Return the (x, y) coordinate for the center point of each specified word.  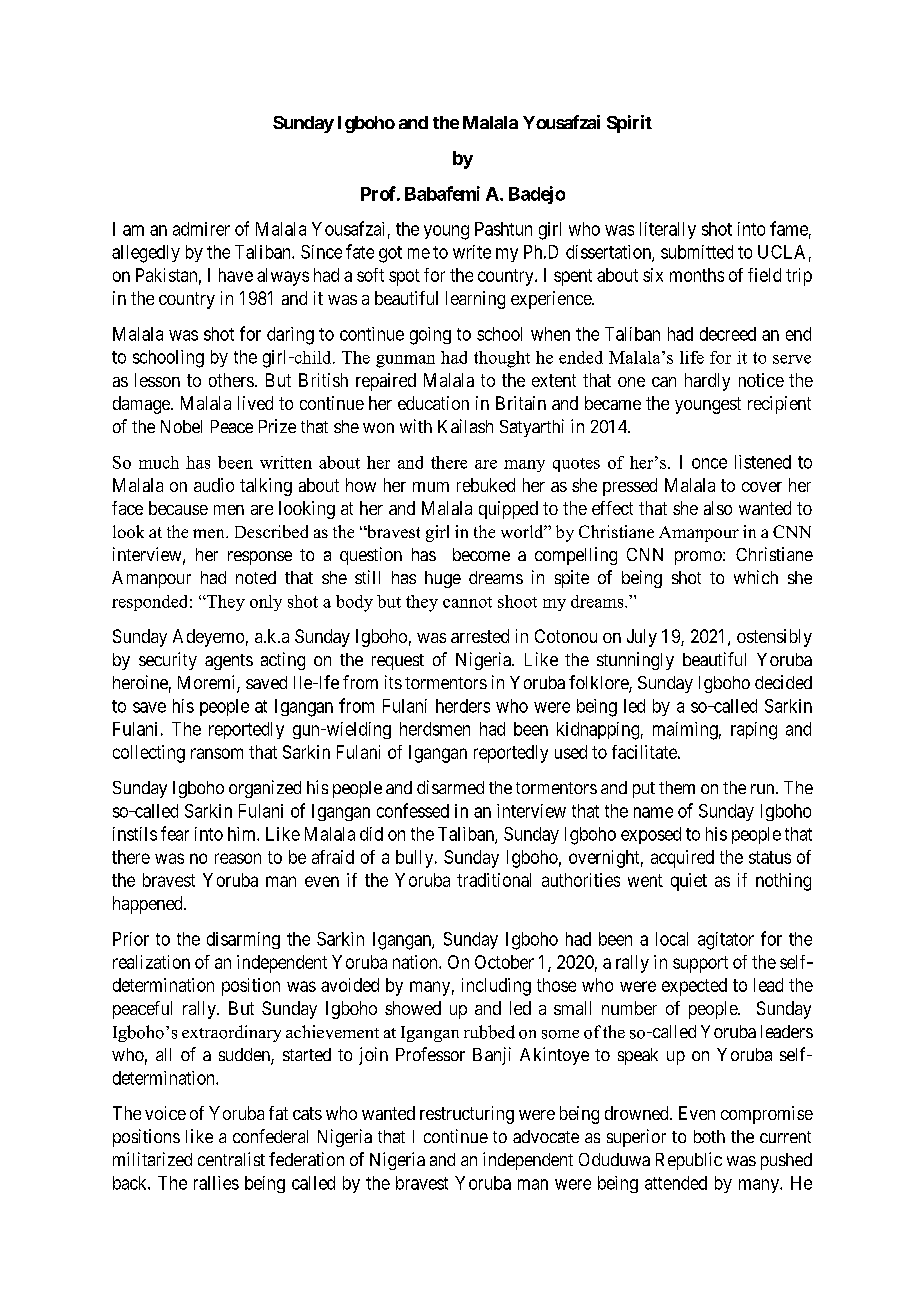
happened (149, 905)
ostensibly (774, 638)
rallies (216, 1183)
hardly (707, 382)
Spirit (629, 124)
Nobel (181, 426)
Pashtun (503, 229)
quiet (689, 882)
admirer (201, 229)
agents (229, 662)
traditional (494, 880)
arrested (480, 636)
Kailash (465, 426)
